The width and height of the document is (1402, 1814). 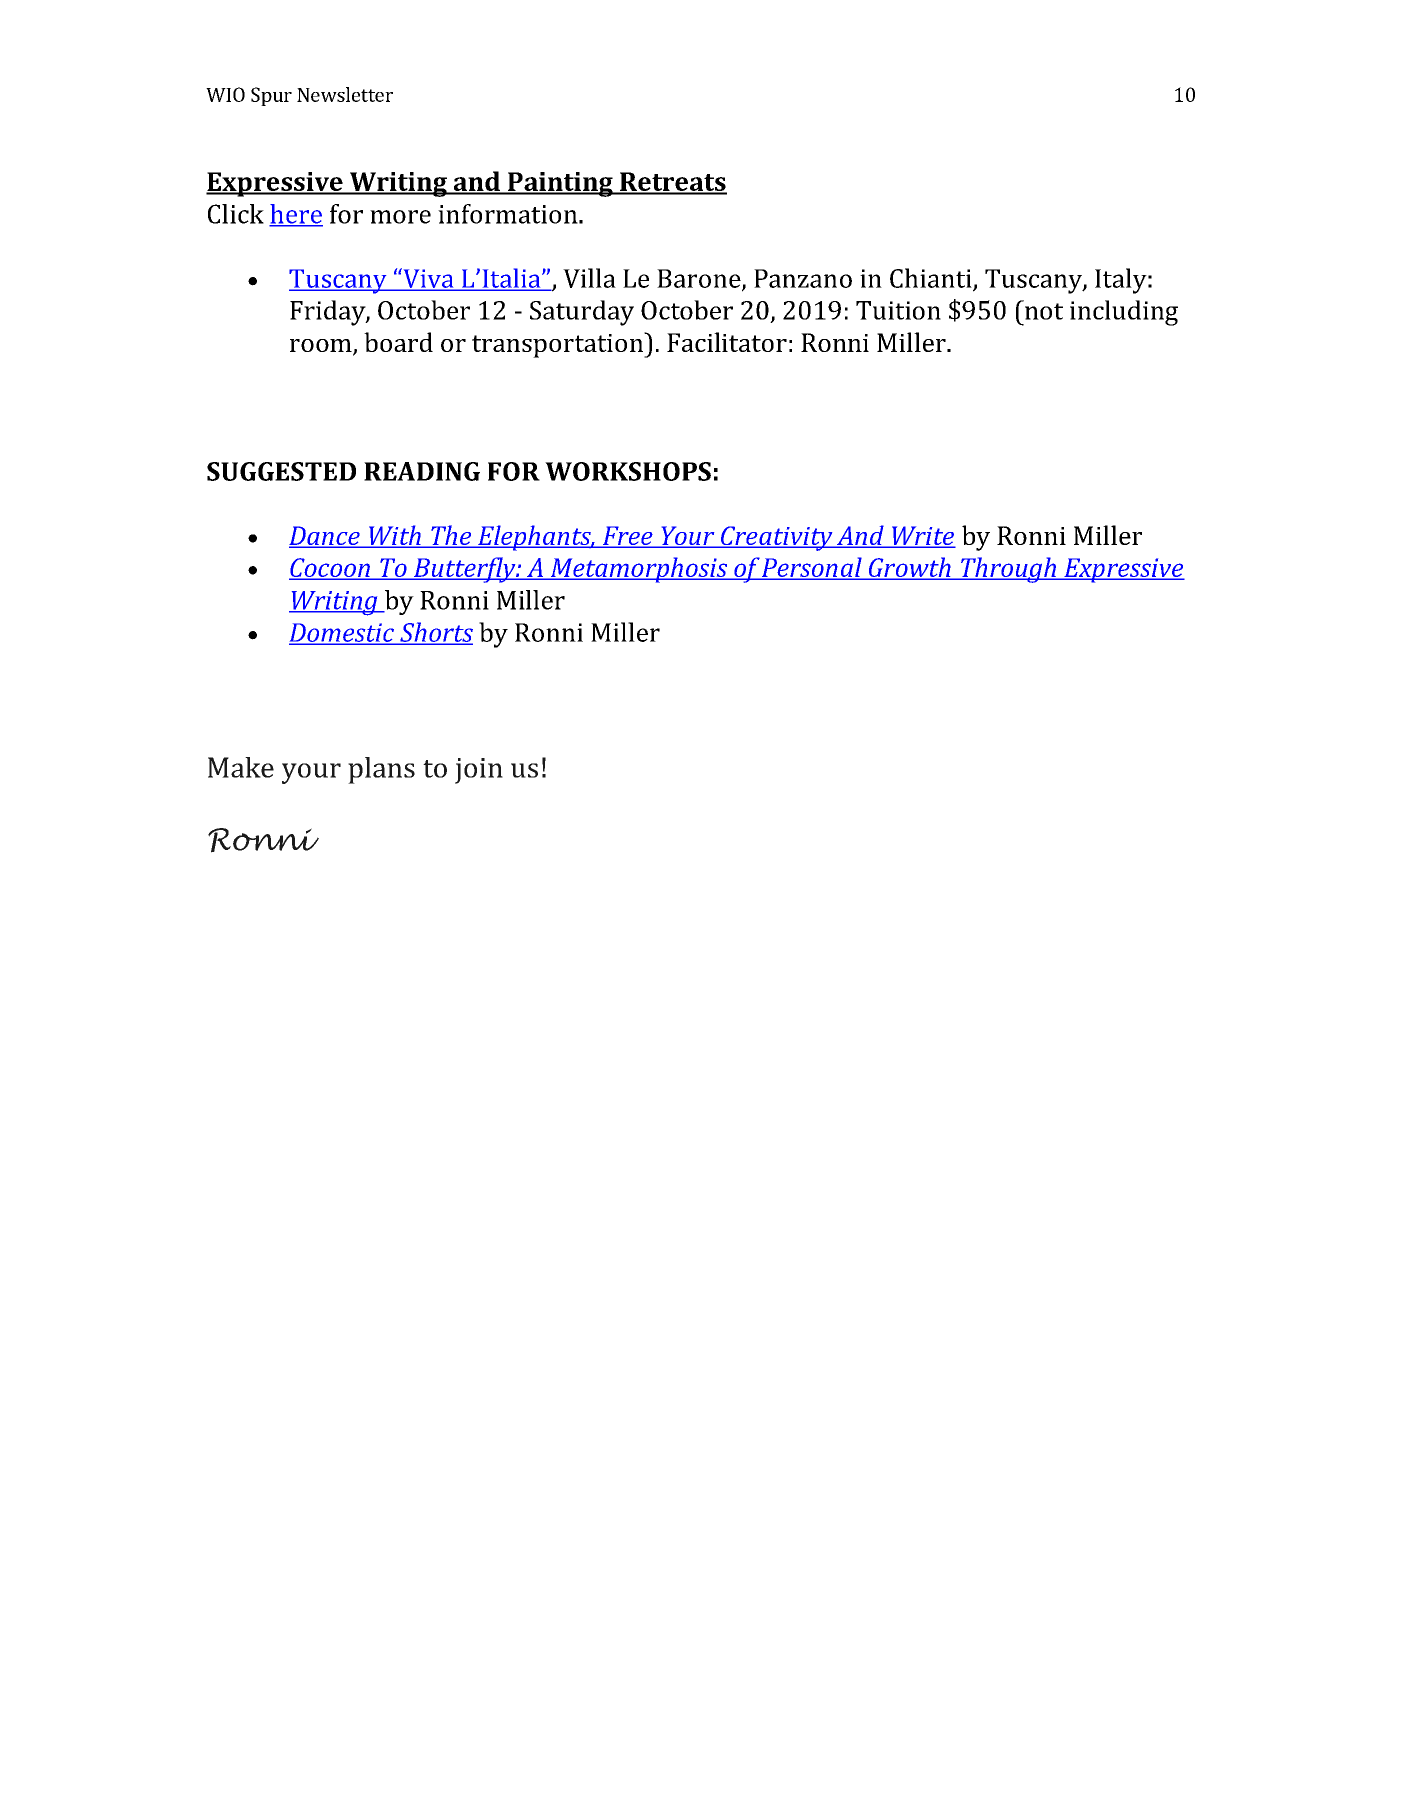 What do you see at coordinates (322, 347) in the document?
I see `room` at bounding box center [322, 347].
